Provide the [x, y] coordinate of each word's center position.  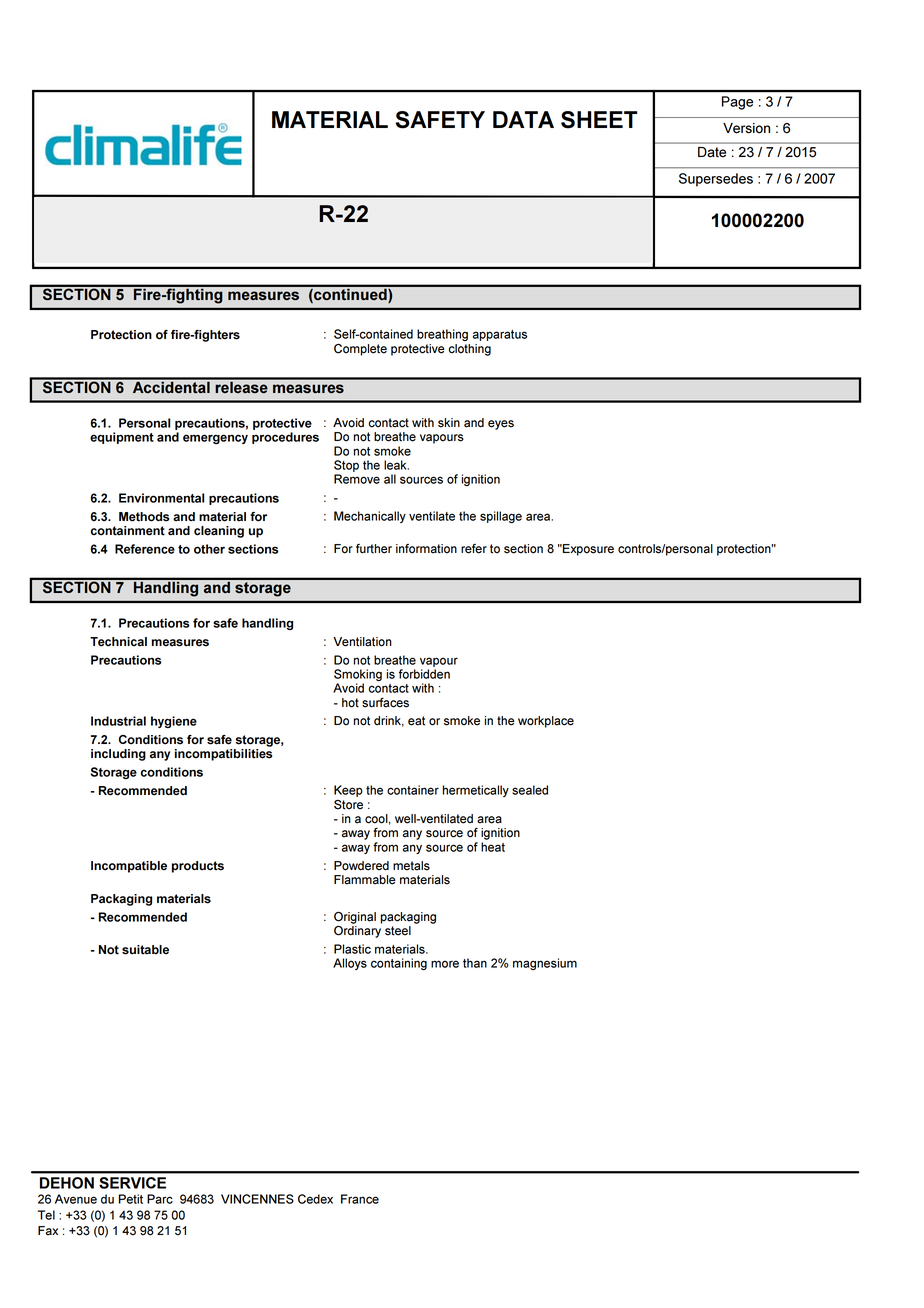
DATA [523, 119]
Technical [118, 642]
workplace [546, 722]
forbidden [424, 674]
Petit [131, 1199]
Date [712, 152]
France [360, 1199]
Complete [360, 350]
